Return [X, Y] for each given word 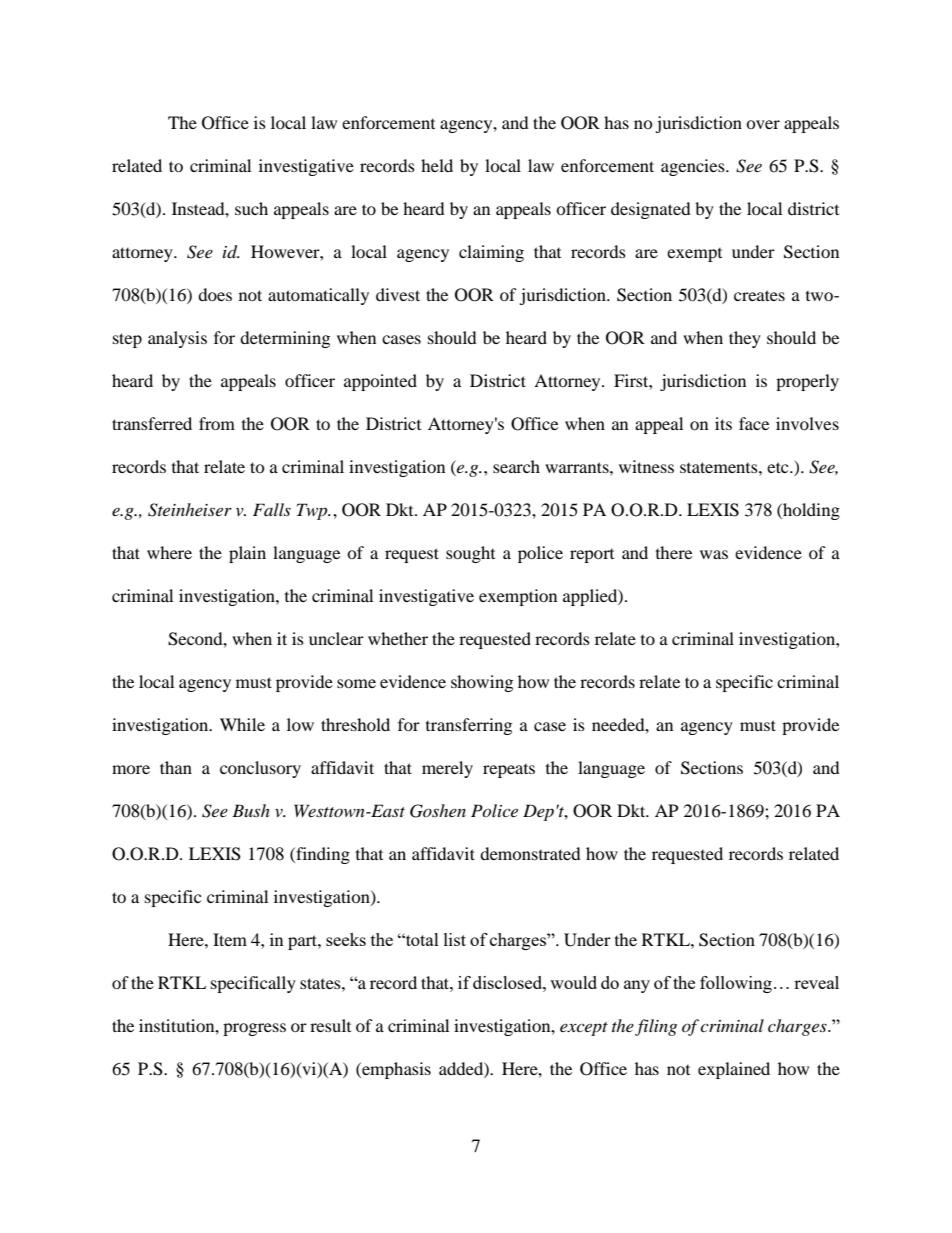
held [437, 165]
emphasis [395, 1070]
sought [470, 554]
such [251, 208]
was [714, 554]
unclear [336, 638]
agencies [694, 167]
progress [254, 1029]
